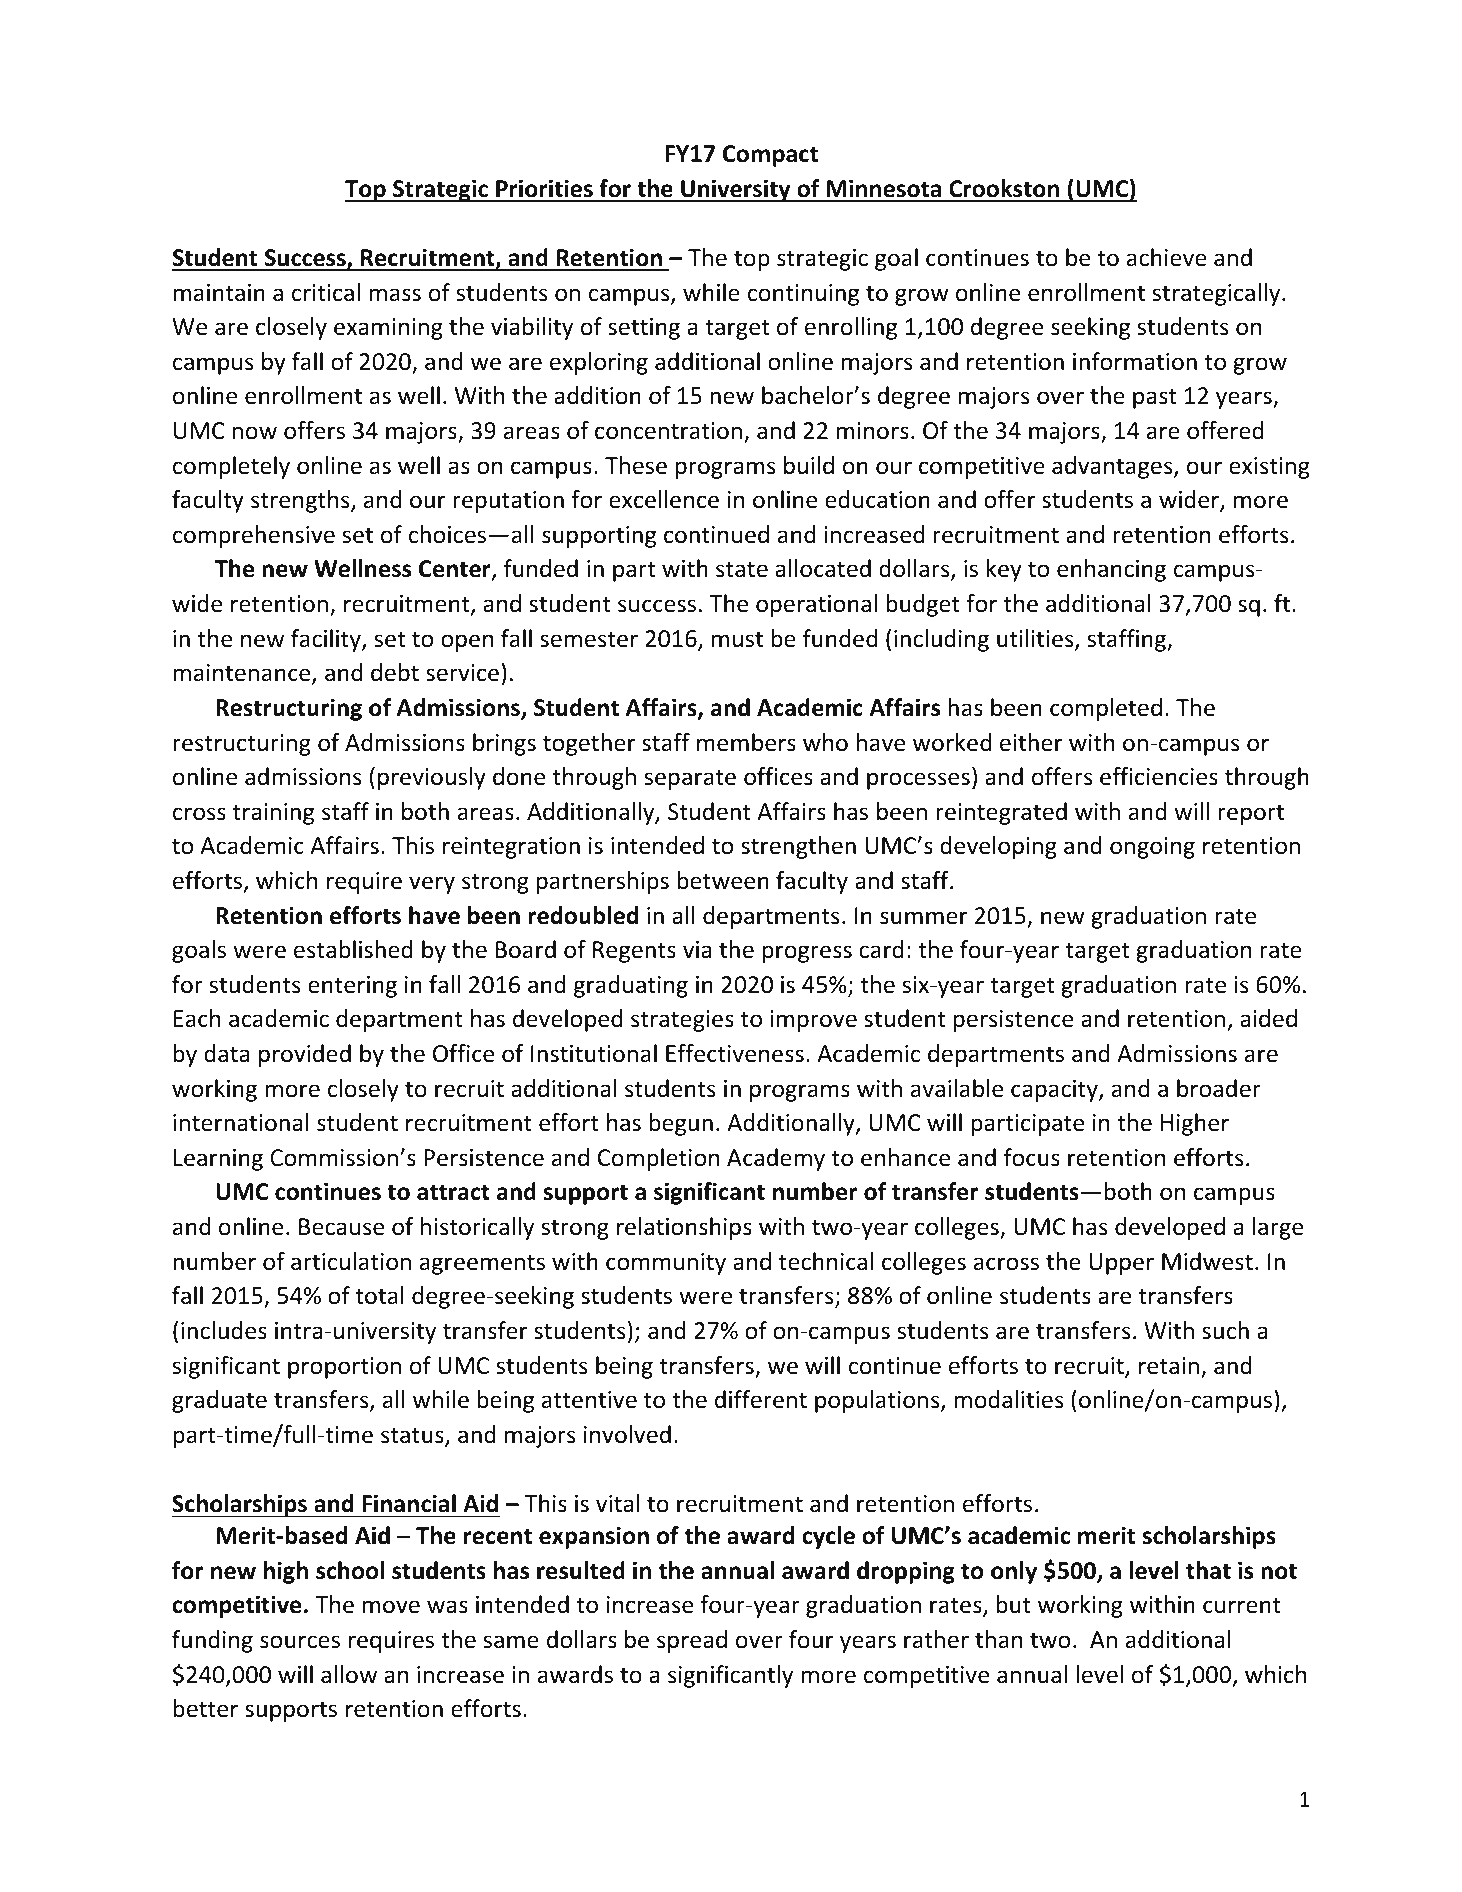 The image size is (1462, 1892). Describe the element at coordinates (770, 156) in the screenshot. I see `Compact` at that location.
